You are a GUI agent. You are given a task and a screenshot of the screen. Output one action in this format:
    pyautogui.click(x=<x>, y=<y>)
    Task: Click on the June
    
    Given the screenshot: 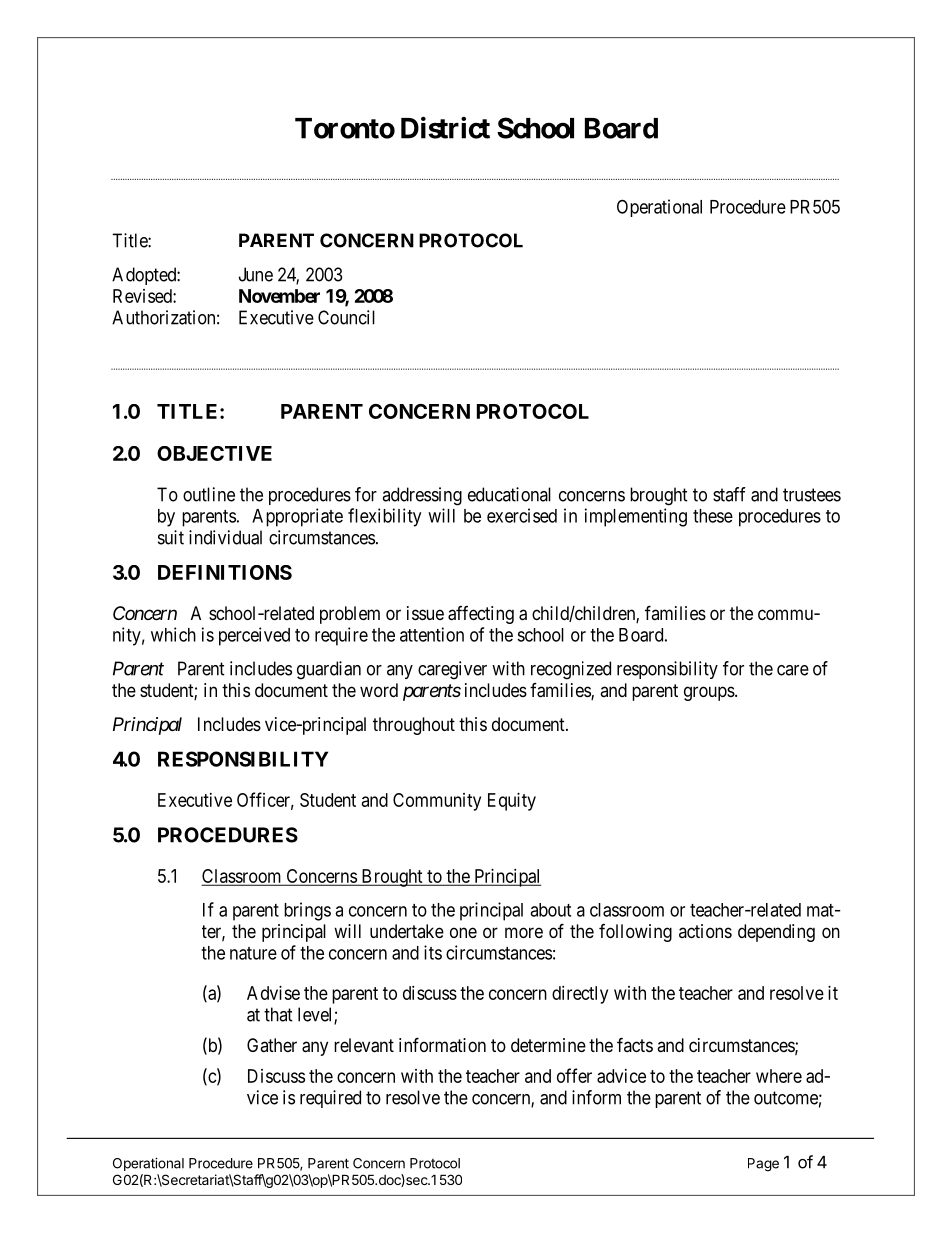 What is the action you would take?
    pyautogui.click(x=256, y=274)
